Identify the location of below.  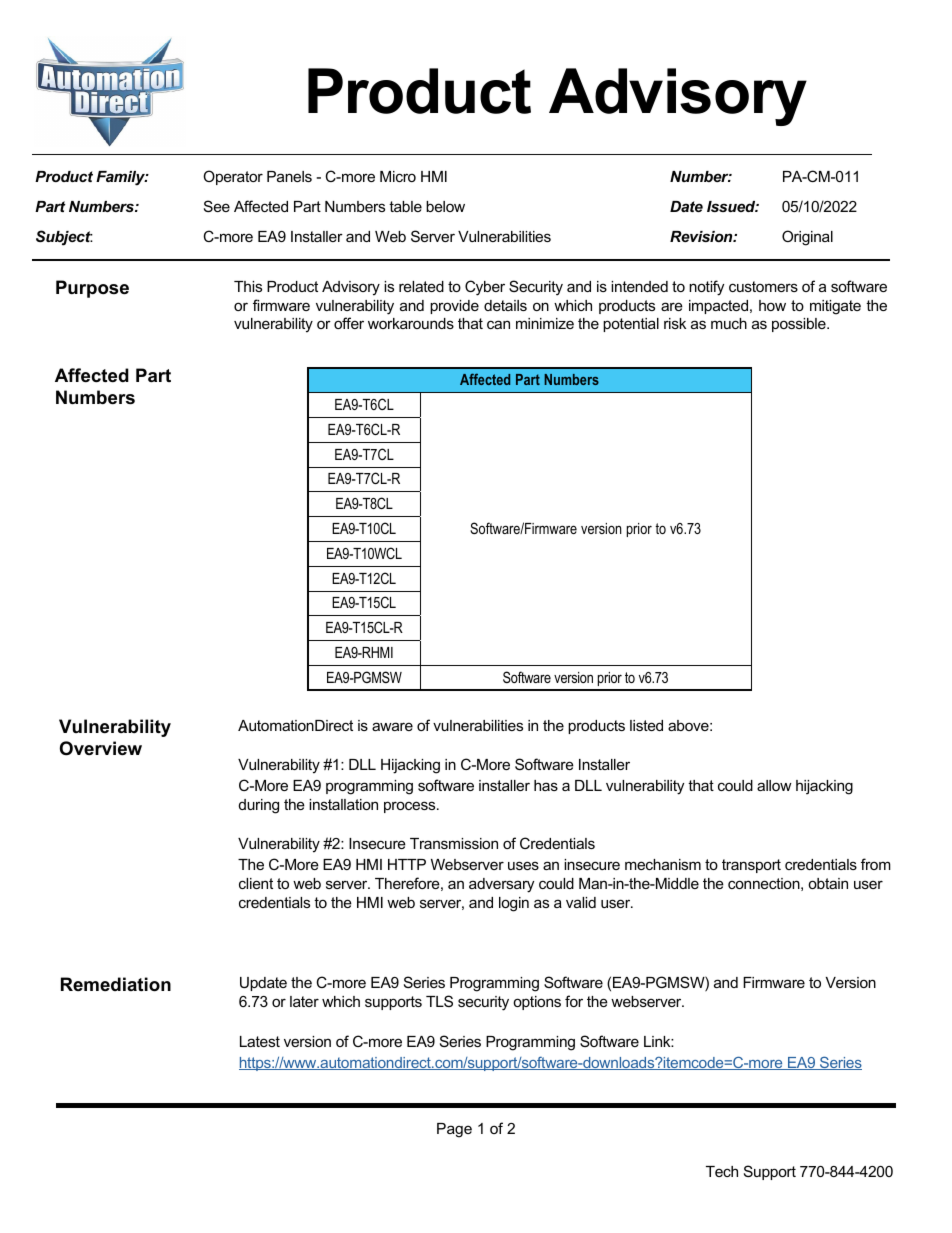
(445, 206).
